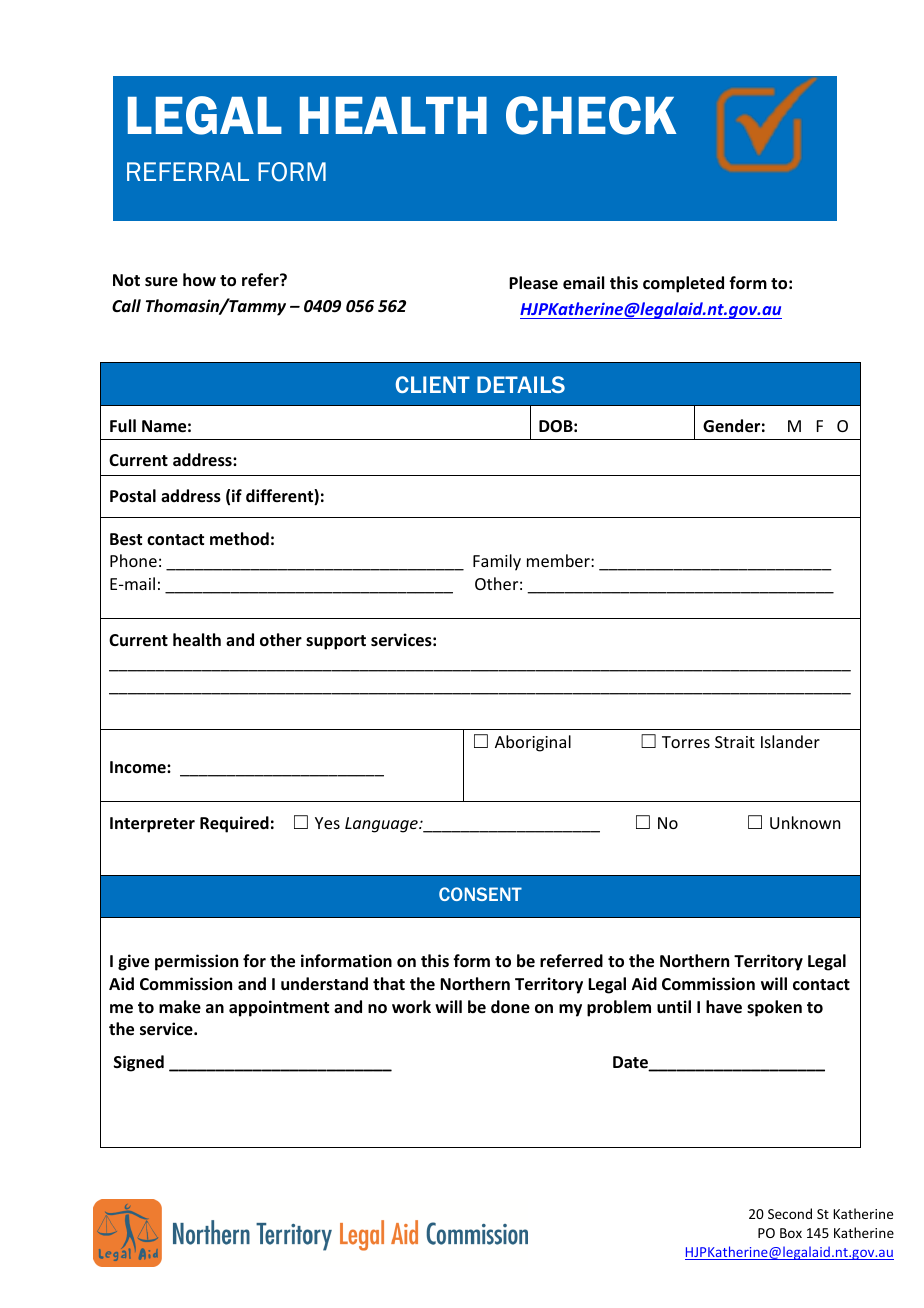  I want to click on Second, so click(790, 1213).
